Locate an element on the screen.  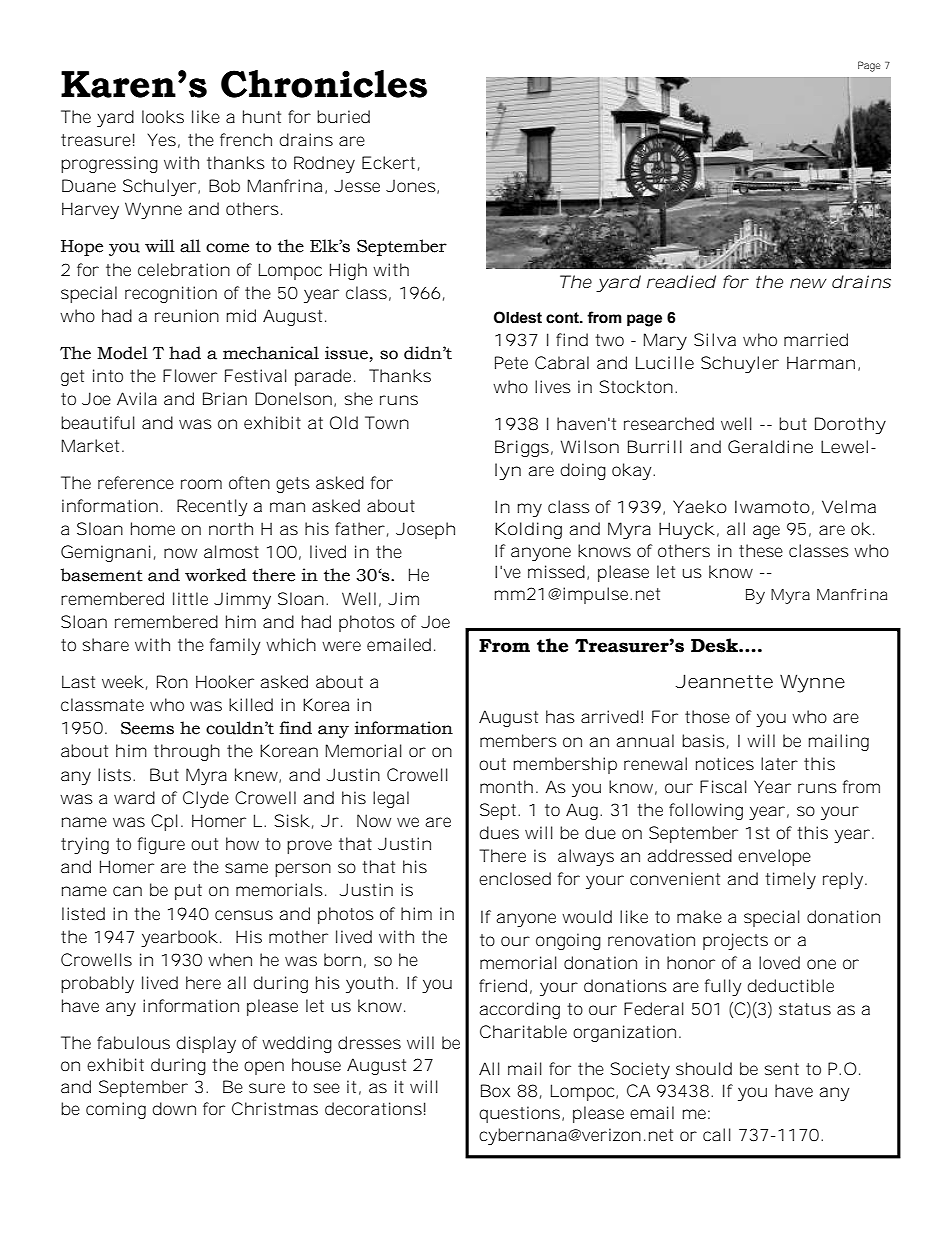
Box is located at coordinates (495, 1090).
